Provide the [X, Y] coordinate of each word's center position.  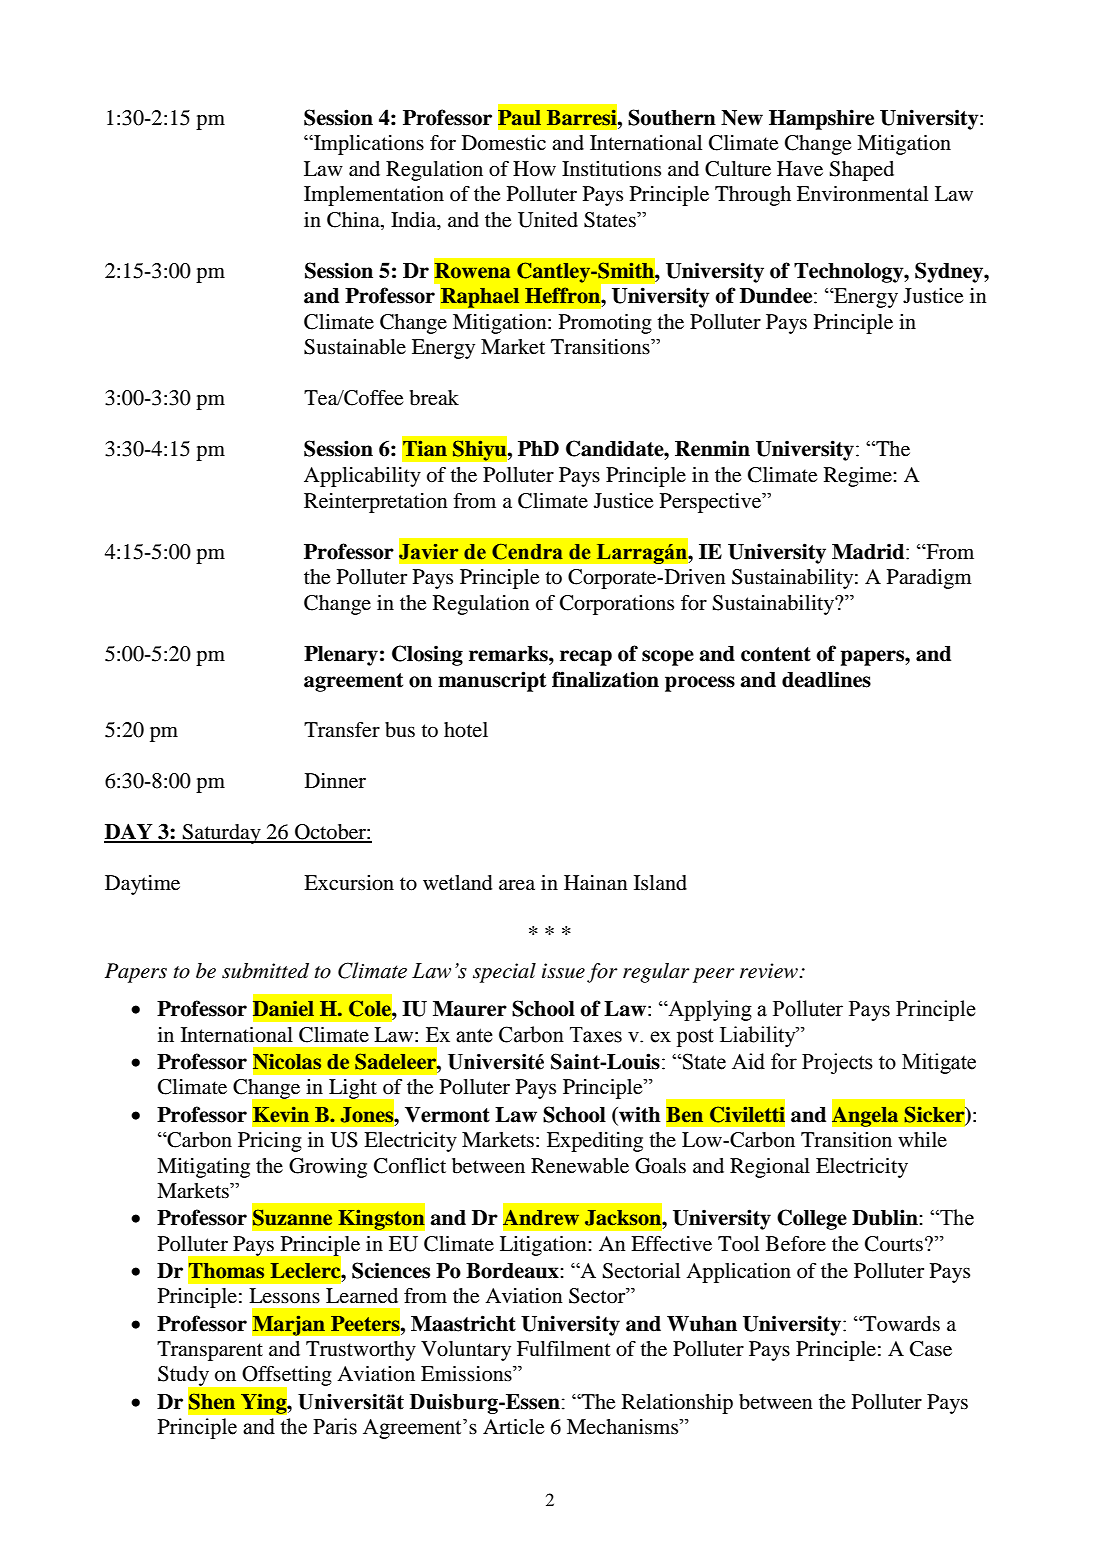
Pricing [270, 1142]
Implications [368, 145]
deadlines [826, 679]
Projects [837, 1063]
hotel [466, 730]
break [434, 398]
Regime [859, 477]
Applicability [362, 477]
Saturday [222, 834]
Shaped [862, 171]
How [534, 169]
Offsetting [286, 1377]
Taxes [596, 1035]
